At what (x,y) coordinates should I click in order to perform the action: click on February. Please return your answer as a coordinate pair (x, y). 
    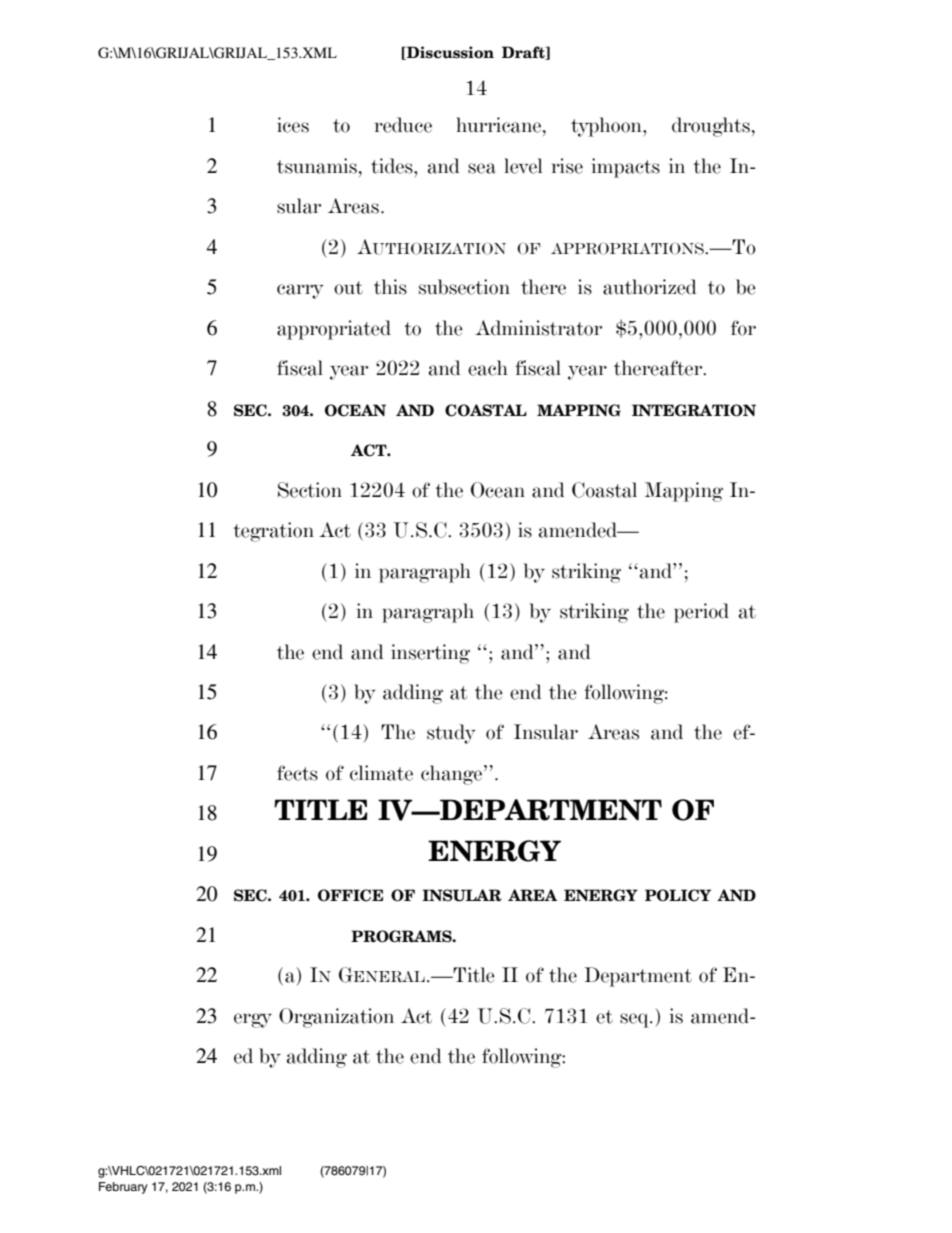
    Looking at the image, I should click on (123, 1188).
